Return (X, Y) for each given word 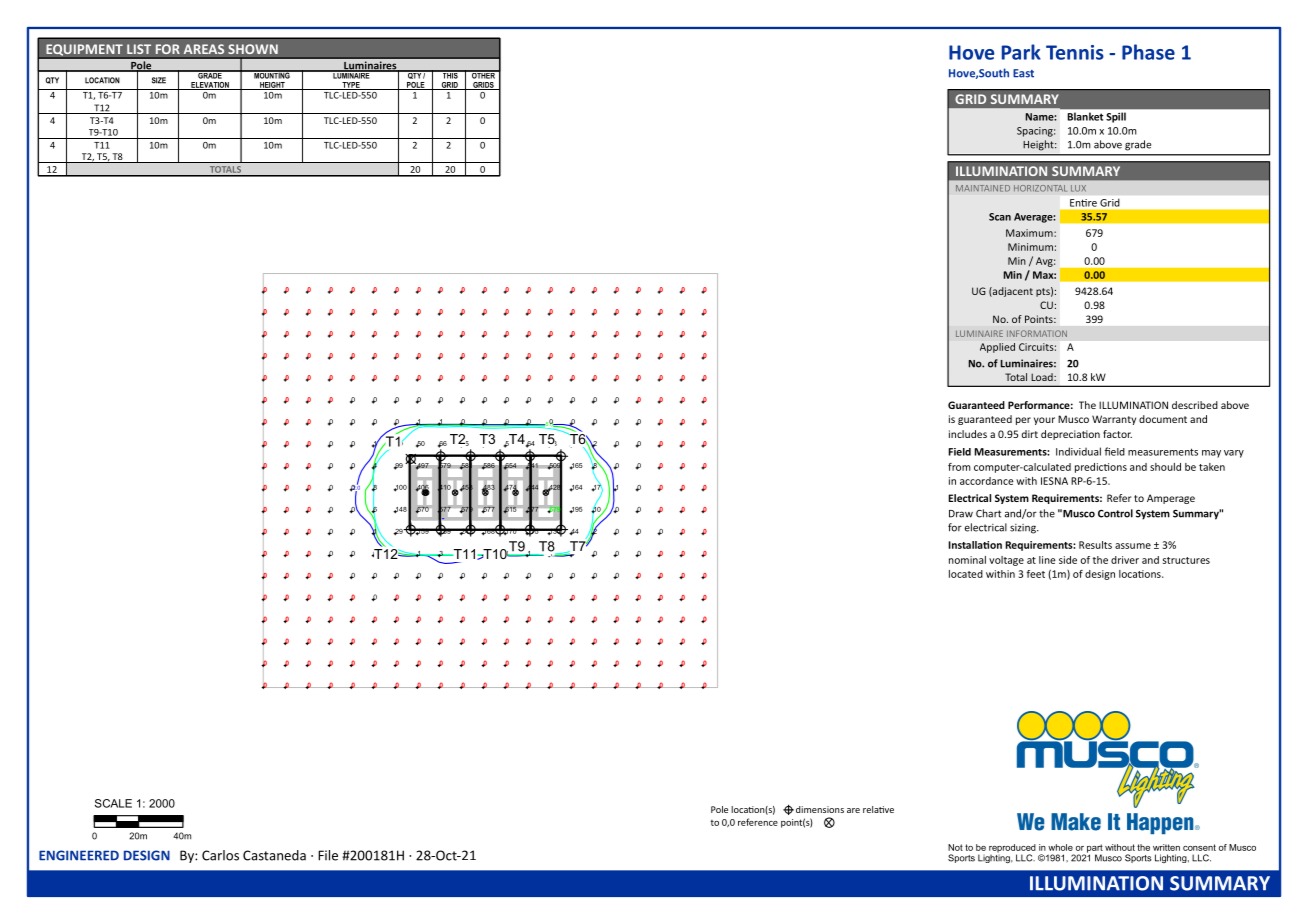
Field (959, 452)
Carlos (220, 855)
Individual (1078, 451)
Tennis (1075, 52)
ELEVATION (210, 86)
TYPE (351, 86)
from (959, 467)
